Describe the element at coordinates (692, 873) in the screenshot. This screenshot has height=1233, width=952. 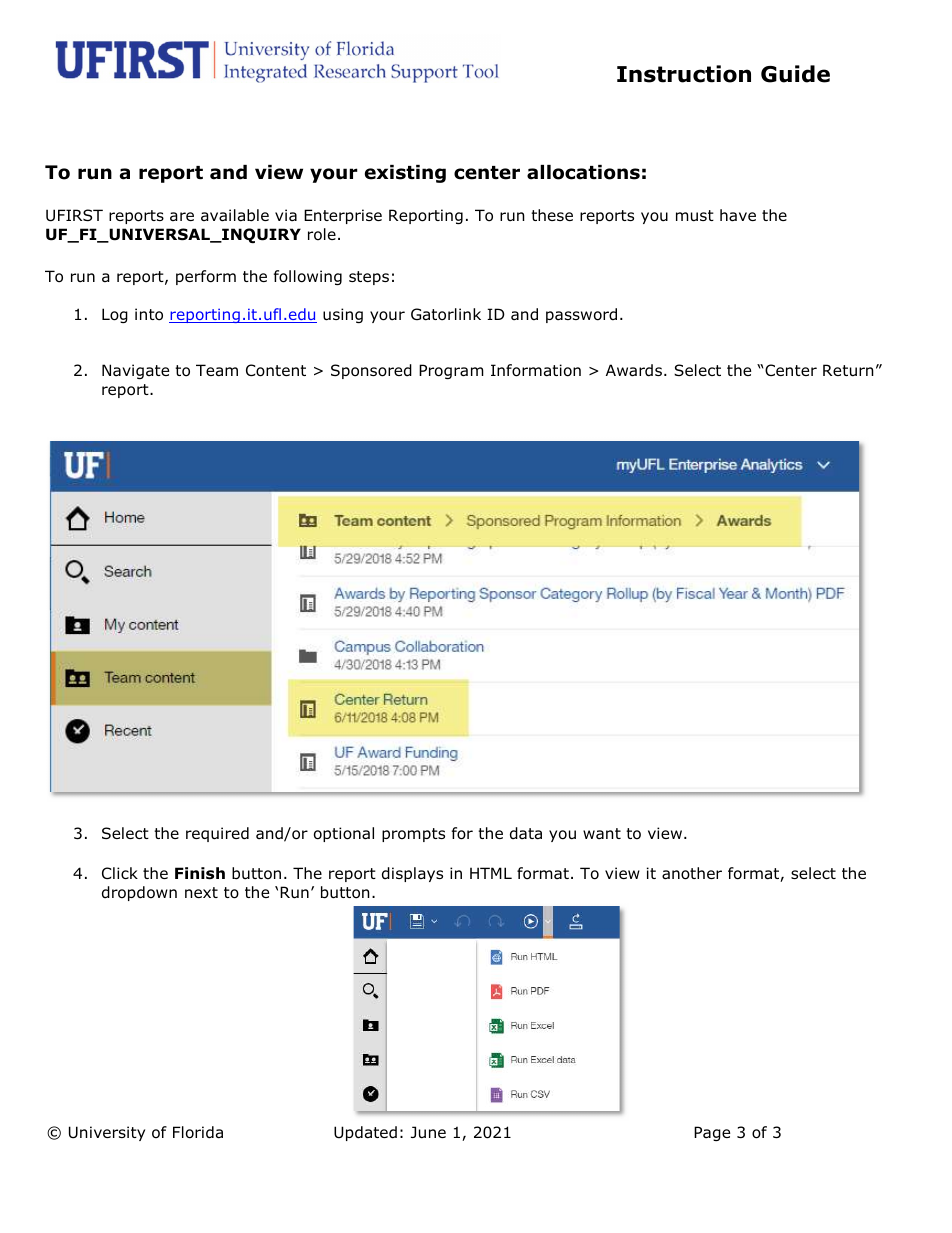
I see `another` at that location.
